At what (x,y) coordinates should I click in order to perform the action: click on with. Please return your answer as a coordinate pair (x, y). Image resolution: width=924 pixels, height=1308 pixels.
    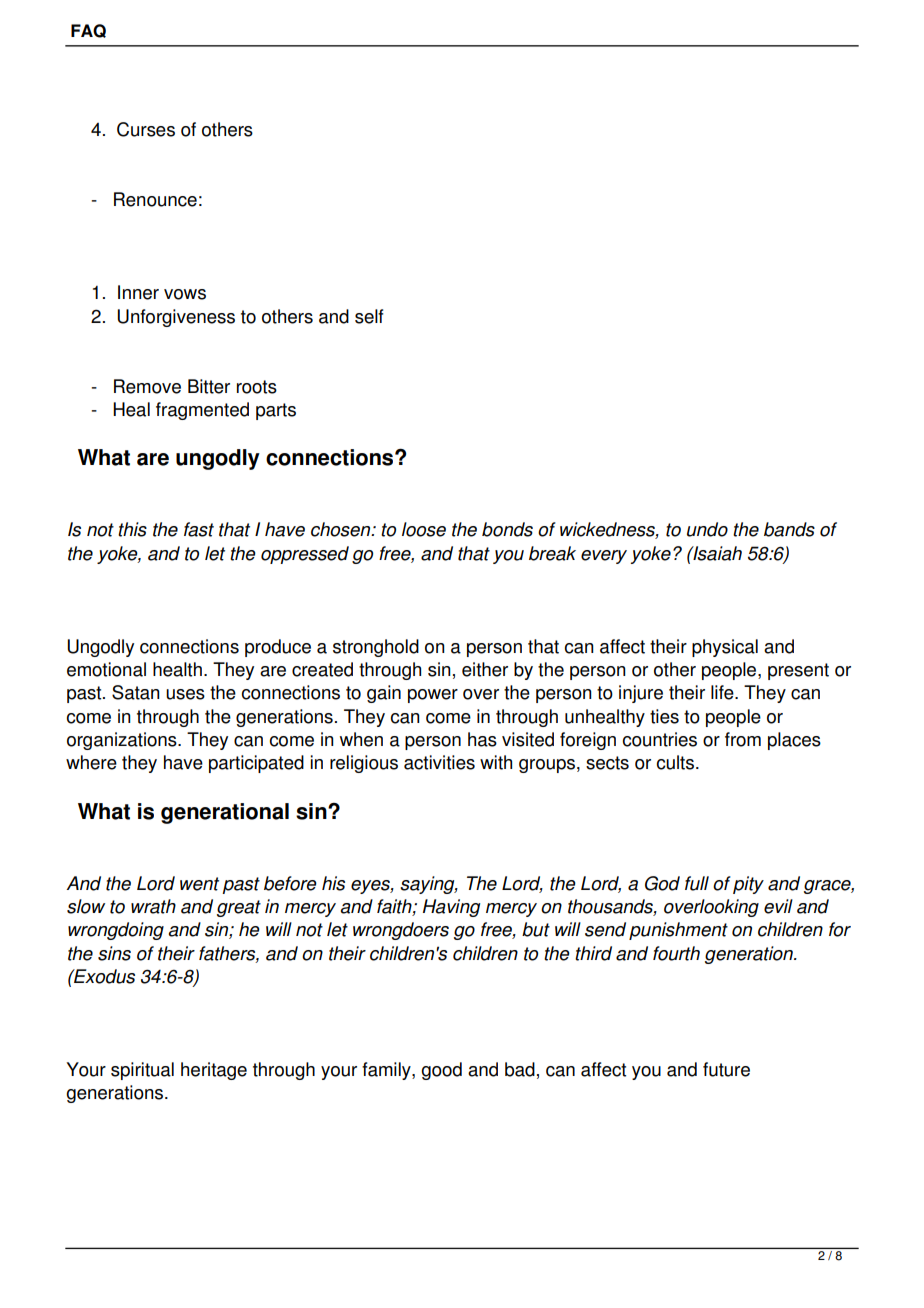
    Looking at the image, I should click on (496, 762).
